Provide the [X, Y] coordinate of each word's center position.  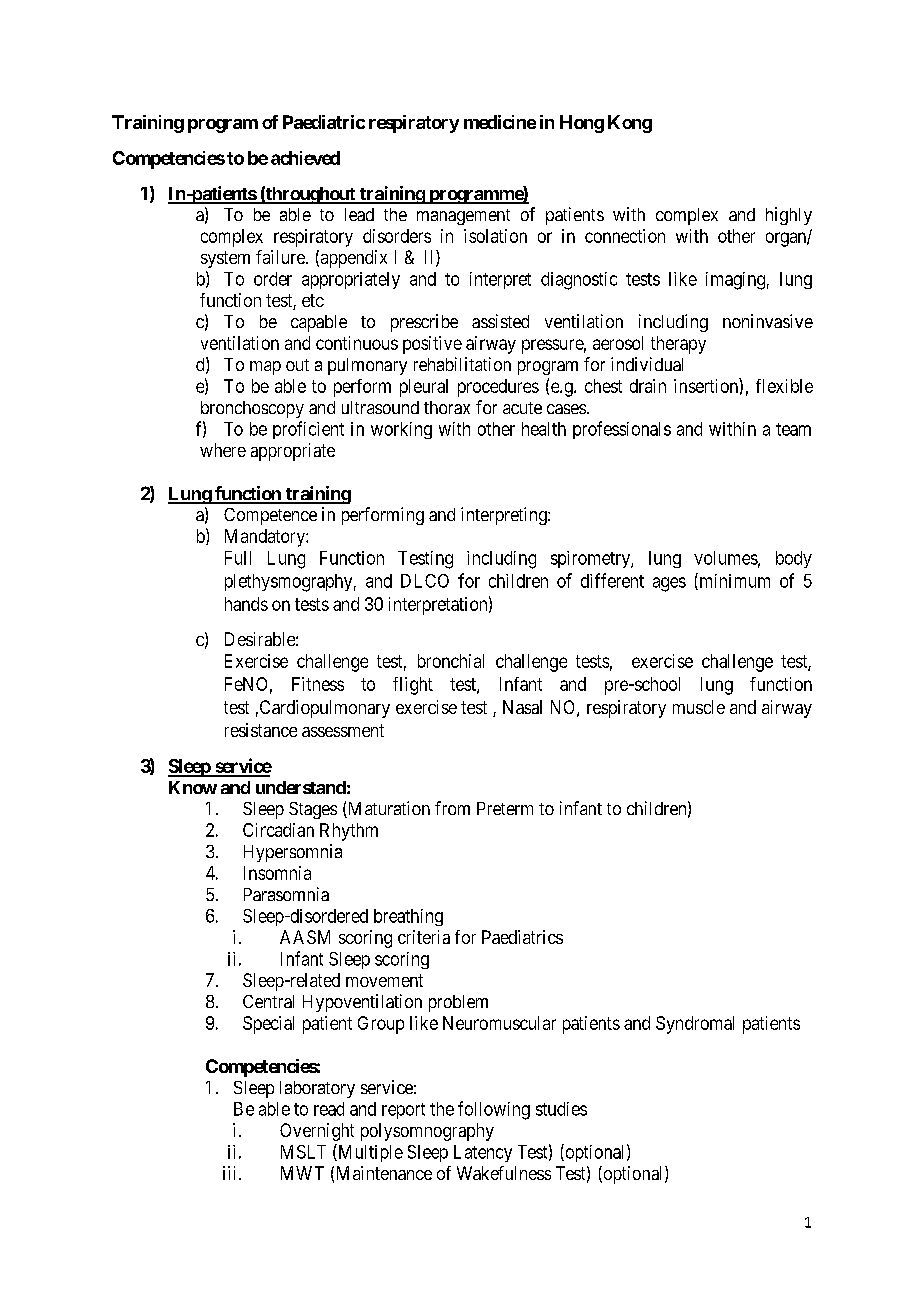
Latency [483, 1153]
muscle [699, 707]
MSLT [303, 1152]
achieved [305, 158]
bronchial [451, 661]
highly [789, 216]
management [463, 217]
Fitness [318, 684]
